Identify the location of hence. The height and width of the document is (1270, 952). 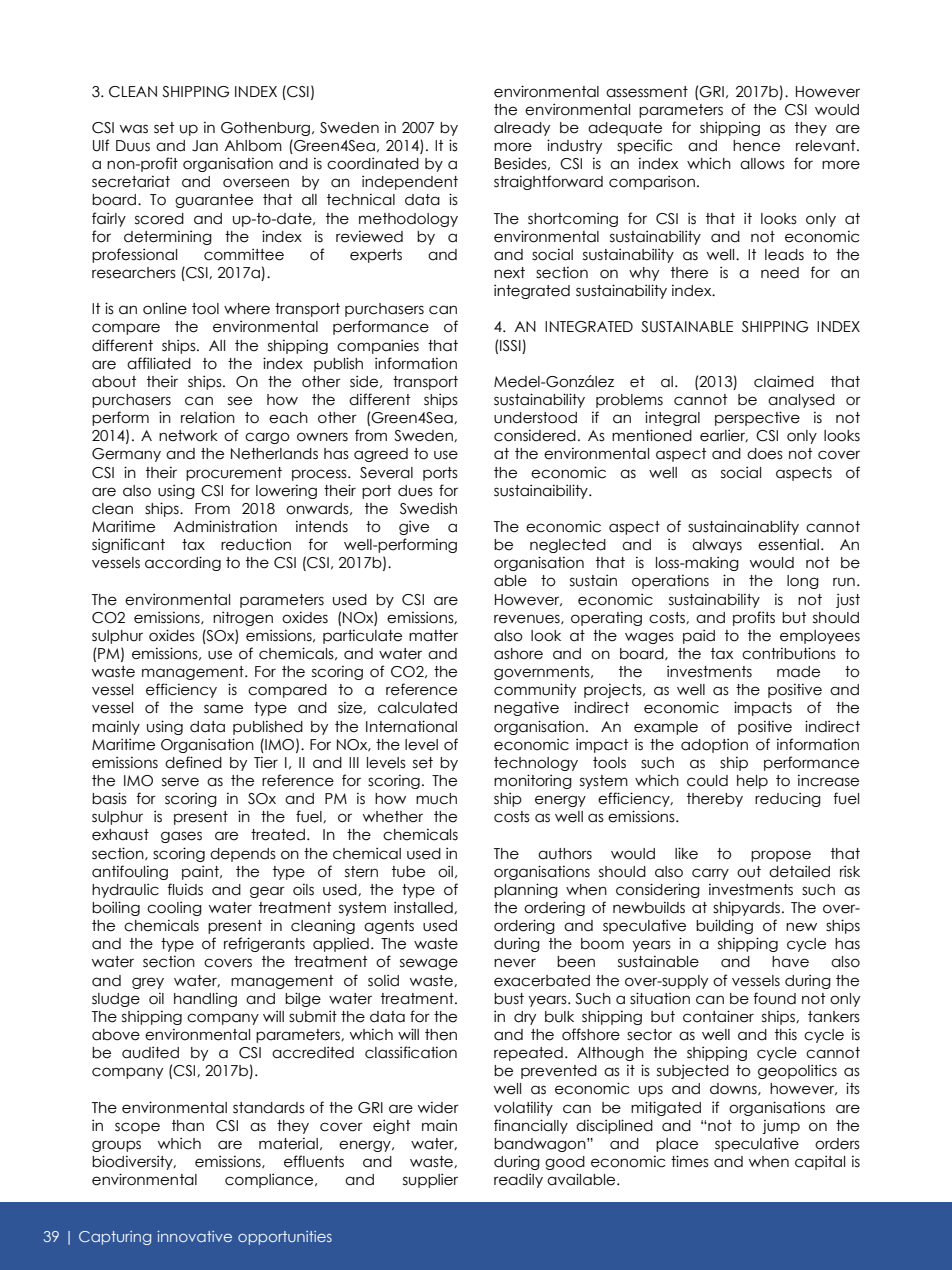
(756, 146).
